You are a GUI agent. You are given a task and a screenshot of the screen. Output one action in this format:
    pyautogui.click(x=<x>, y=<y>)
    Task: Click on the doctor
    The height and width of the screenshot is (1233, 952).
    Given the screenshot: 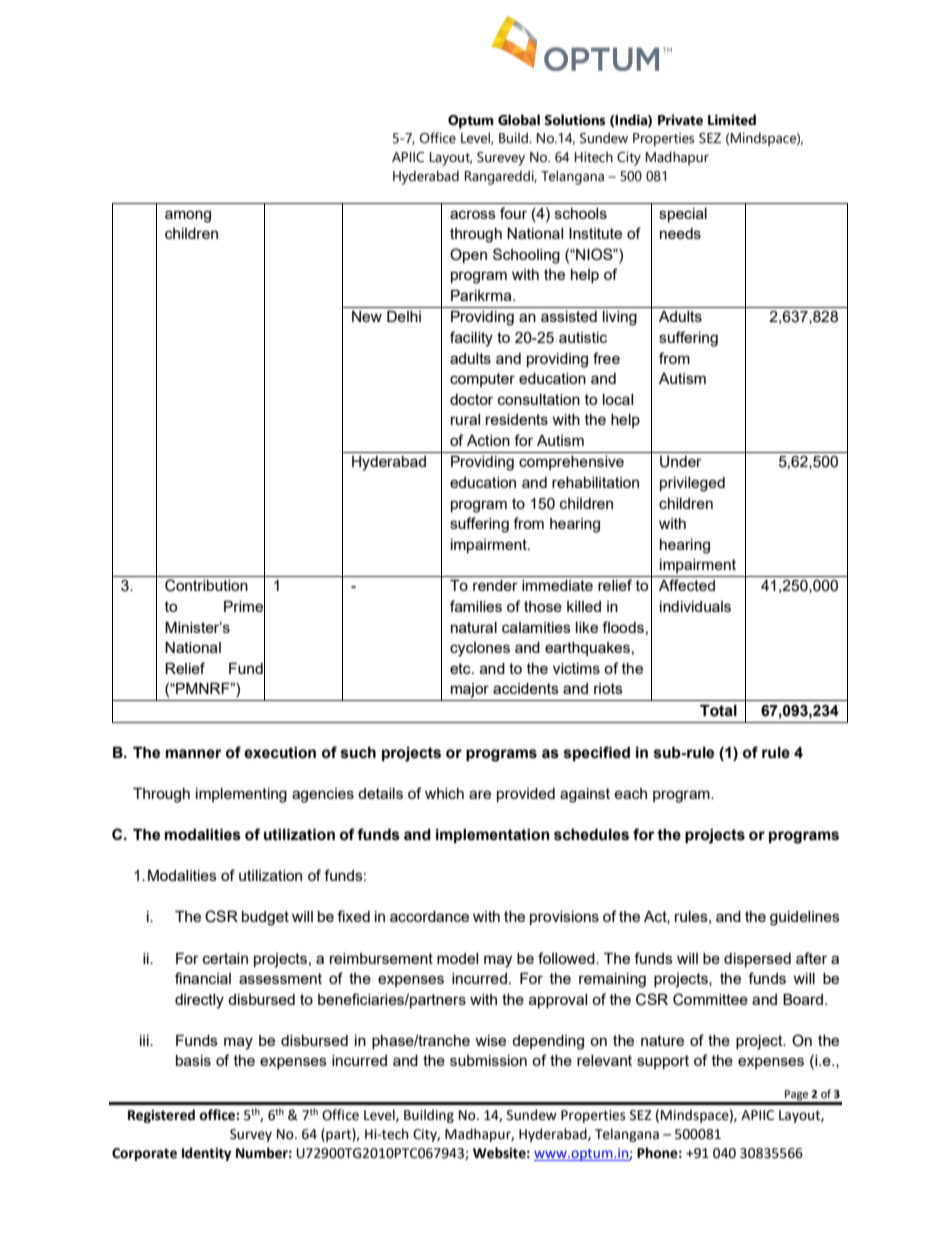 What is the action you would take?
    pyautogui.click(x=471, y=399)
